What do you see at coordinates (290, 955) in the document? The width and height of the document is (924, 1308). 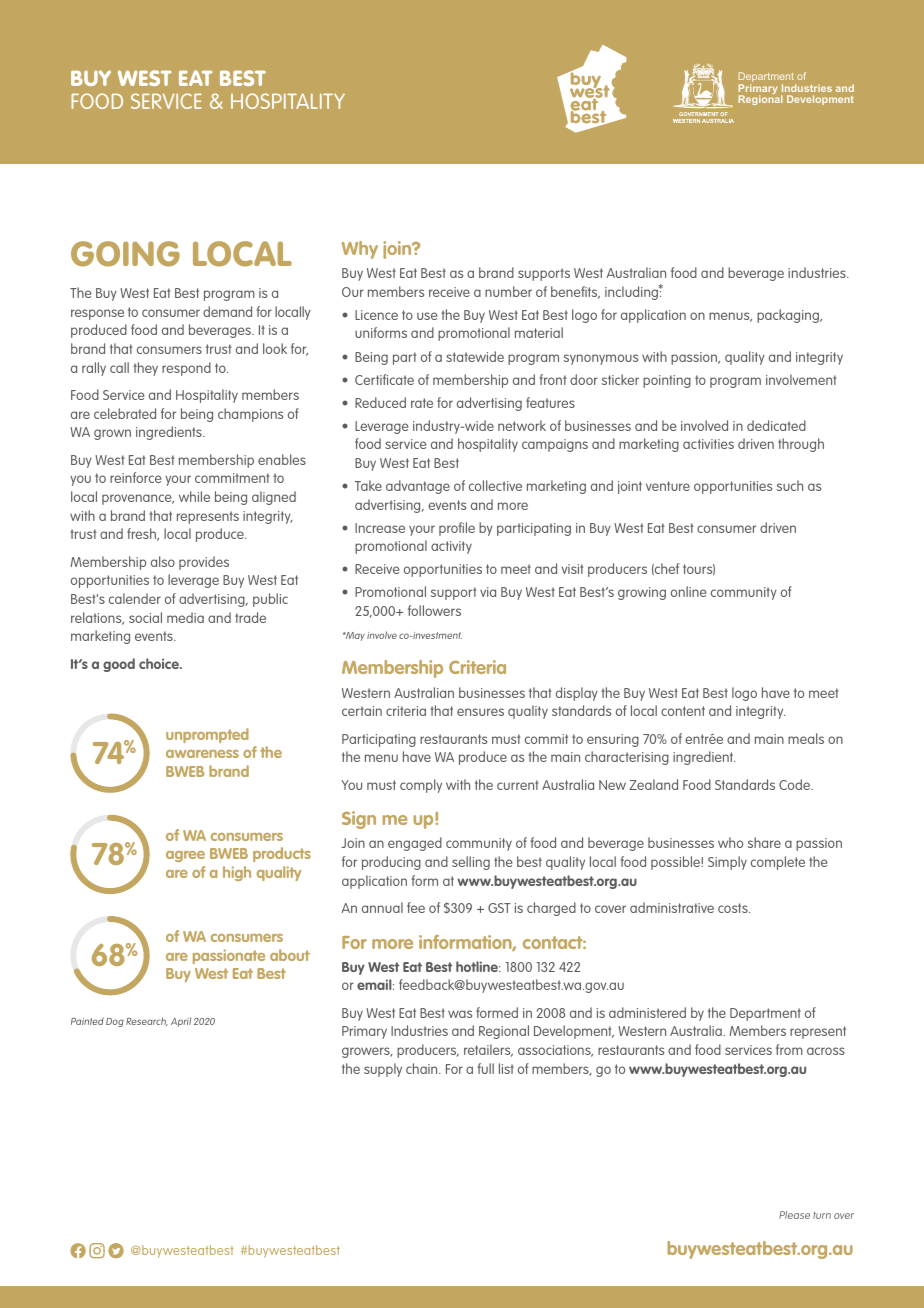 I see `about` at bounding box center [290, 955].
